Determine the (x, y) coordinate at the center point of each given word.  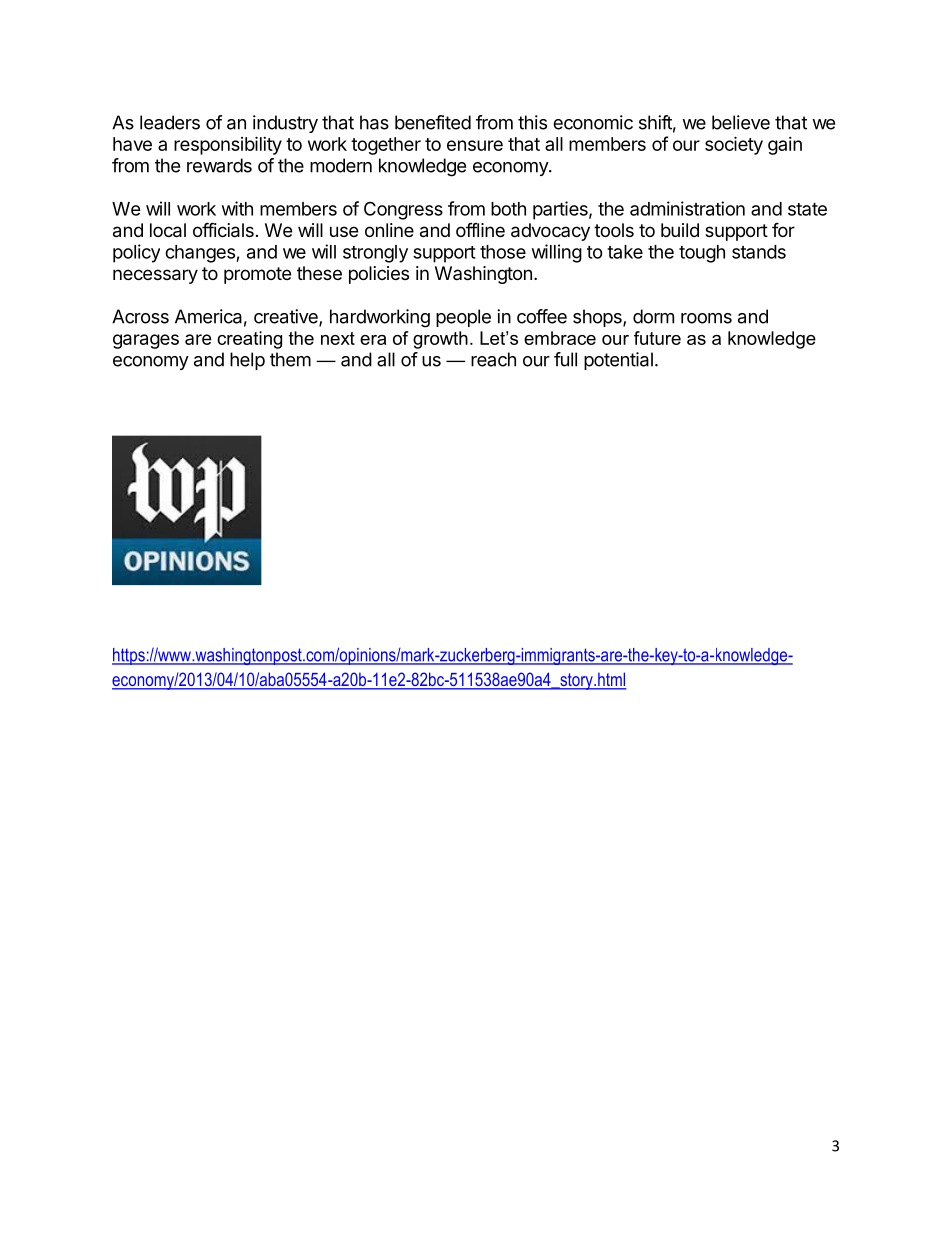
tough (702, 254)
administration (687, 208)
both (508, 209)
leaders (170, 122)
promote (257, 275)
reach (493, 359)
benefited (433, 122)
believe (741, 122)
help (247, 361)
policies (379, 275)
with (237, 208)
